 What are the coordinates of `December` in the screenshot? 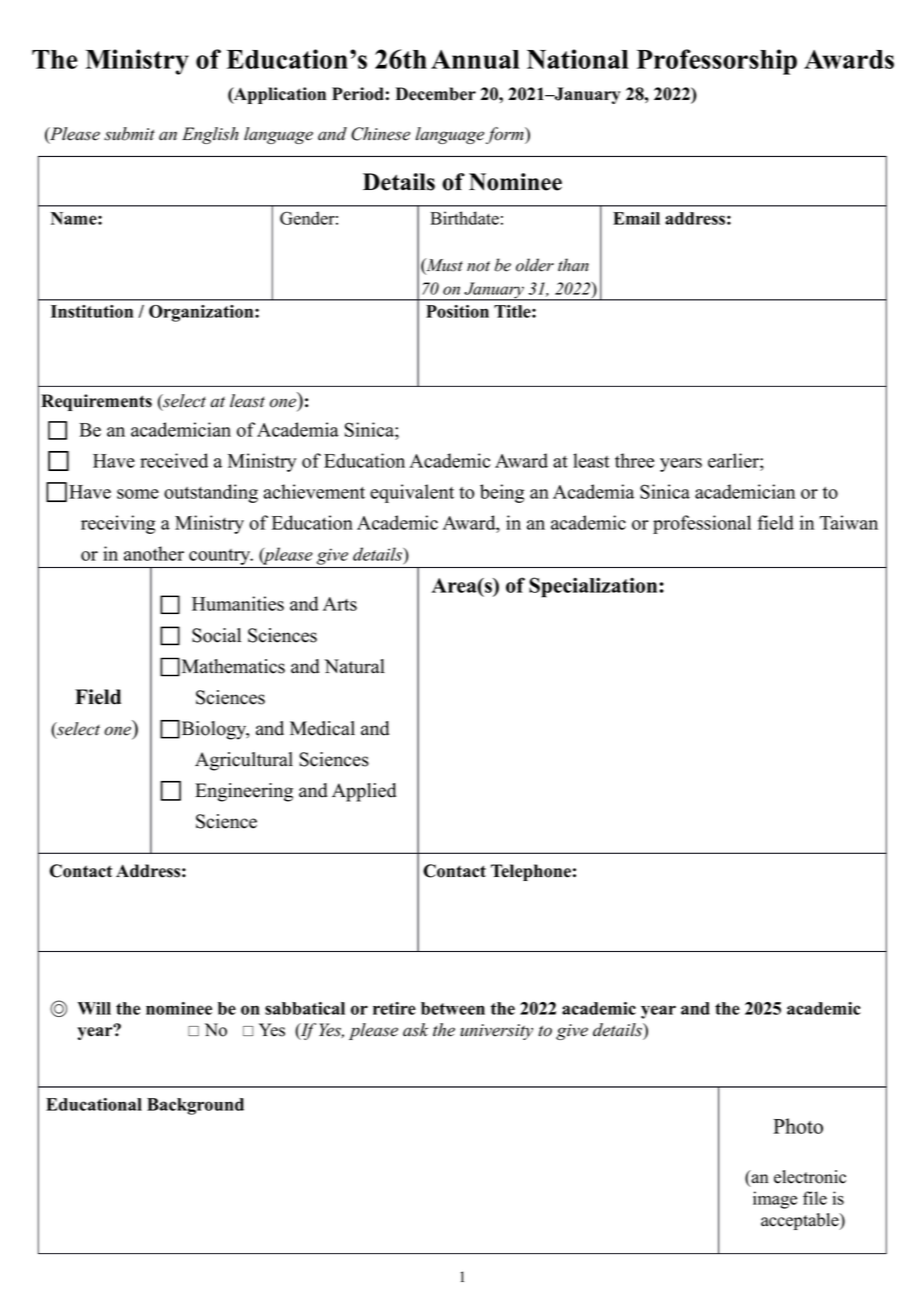 It's located at (436, 94).
